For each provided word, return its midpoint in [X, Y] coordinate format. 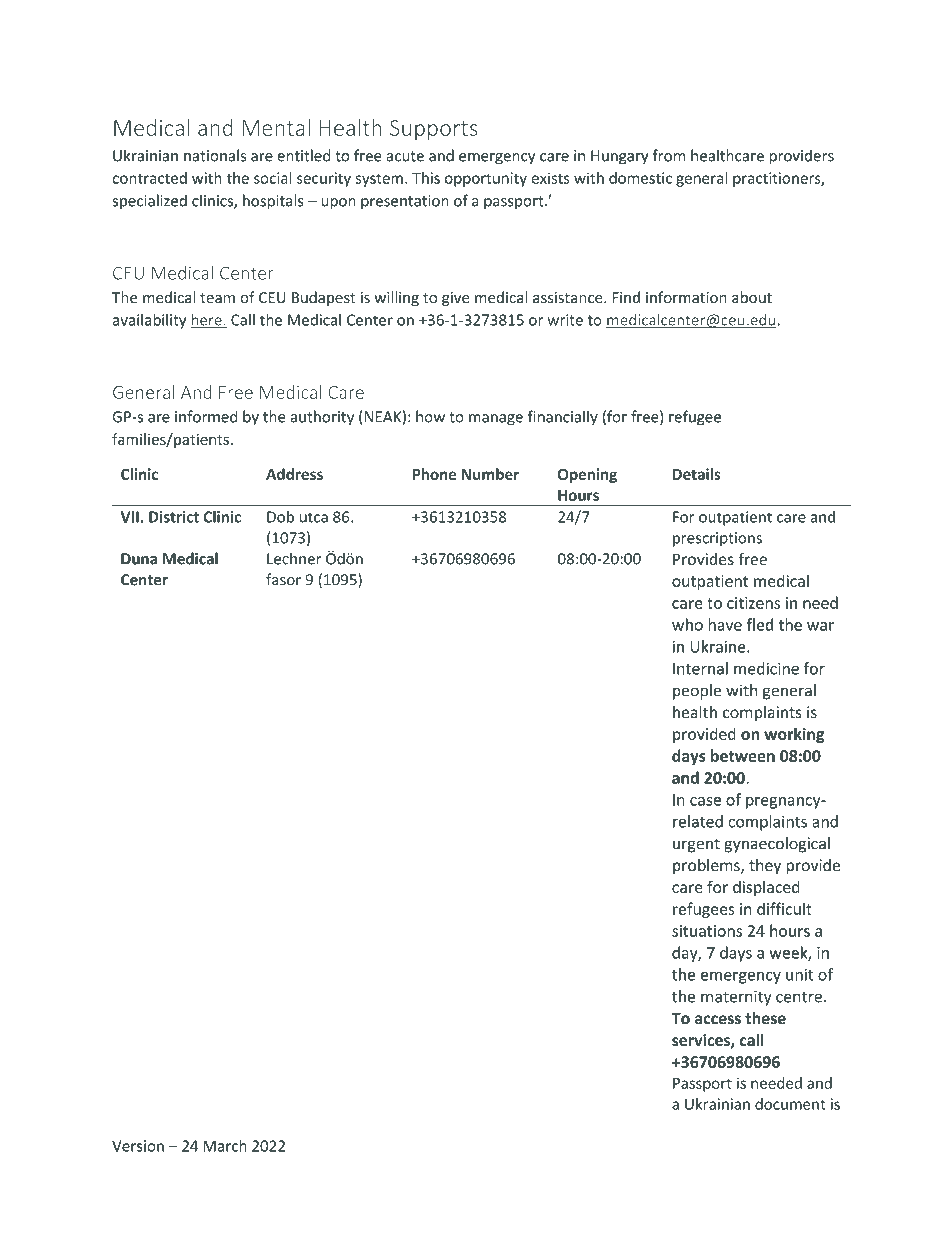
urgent [696, 845]
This [426, 178]
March [225, 1145]
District [174, 517]
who [687, 624]
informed [206, 416]
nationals [215, 155]
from [669, 155]
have [725, 624]
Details [697, 474]
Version [138, 1146]
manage [496, 420]
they [765, 867]
